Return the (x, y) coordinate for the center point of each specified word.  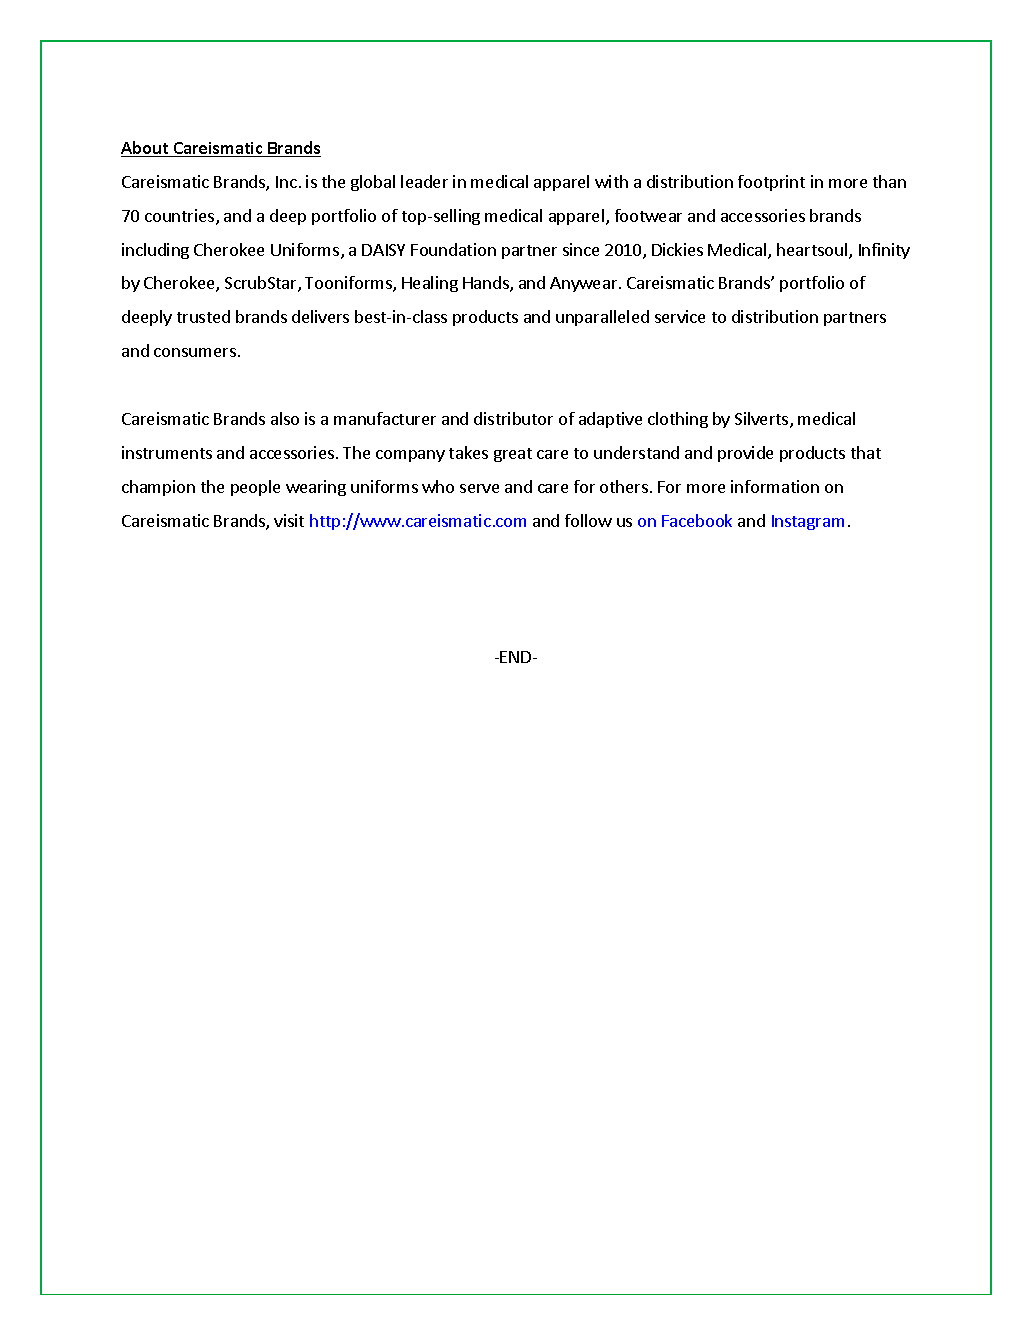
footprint (771, 183)
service (680, 316)
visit (289, 520)
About (146, 149)
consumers (195, 352)
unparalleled (602, 318)
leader (424, 181)
